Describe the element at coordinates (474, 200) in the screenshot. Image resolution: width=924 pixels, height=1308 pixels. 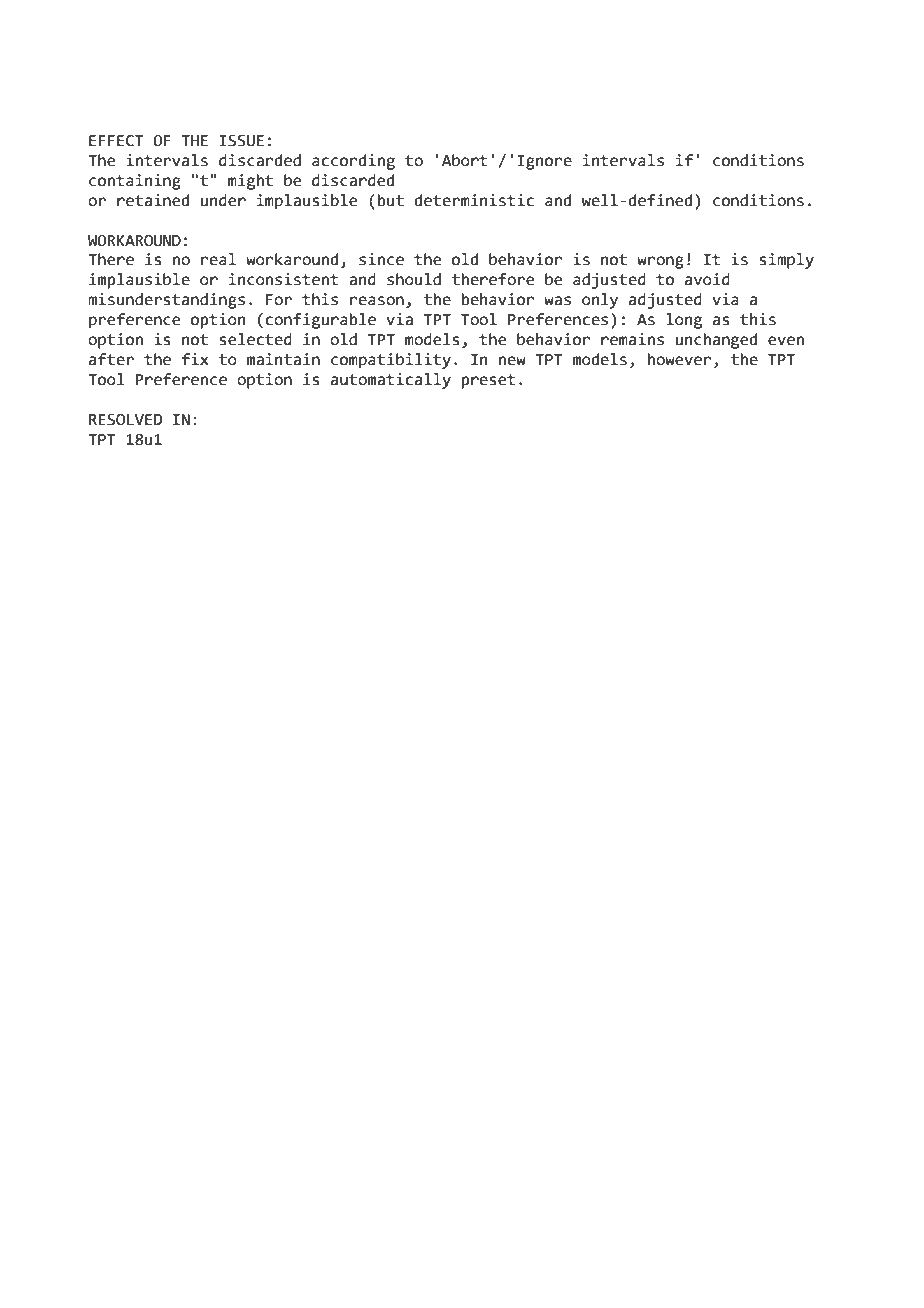
I see `deterministic` at that location.
